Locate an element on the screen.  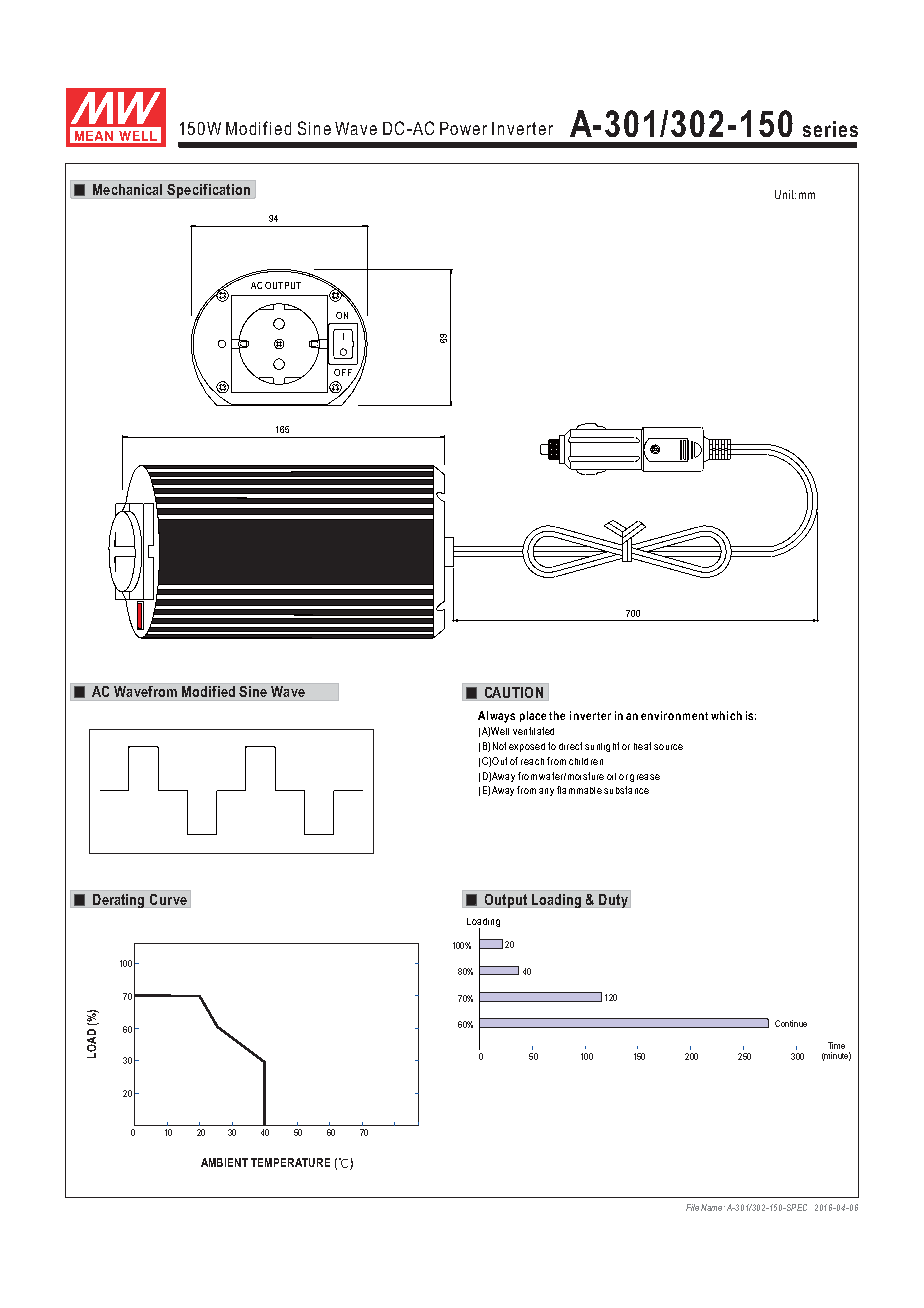
Curve is located at coordinates (168, 901).
